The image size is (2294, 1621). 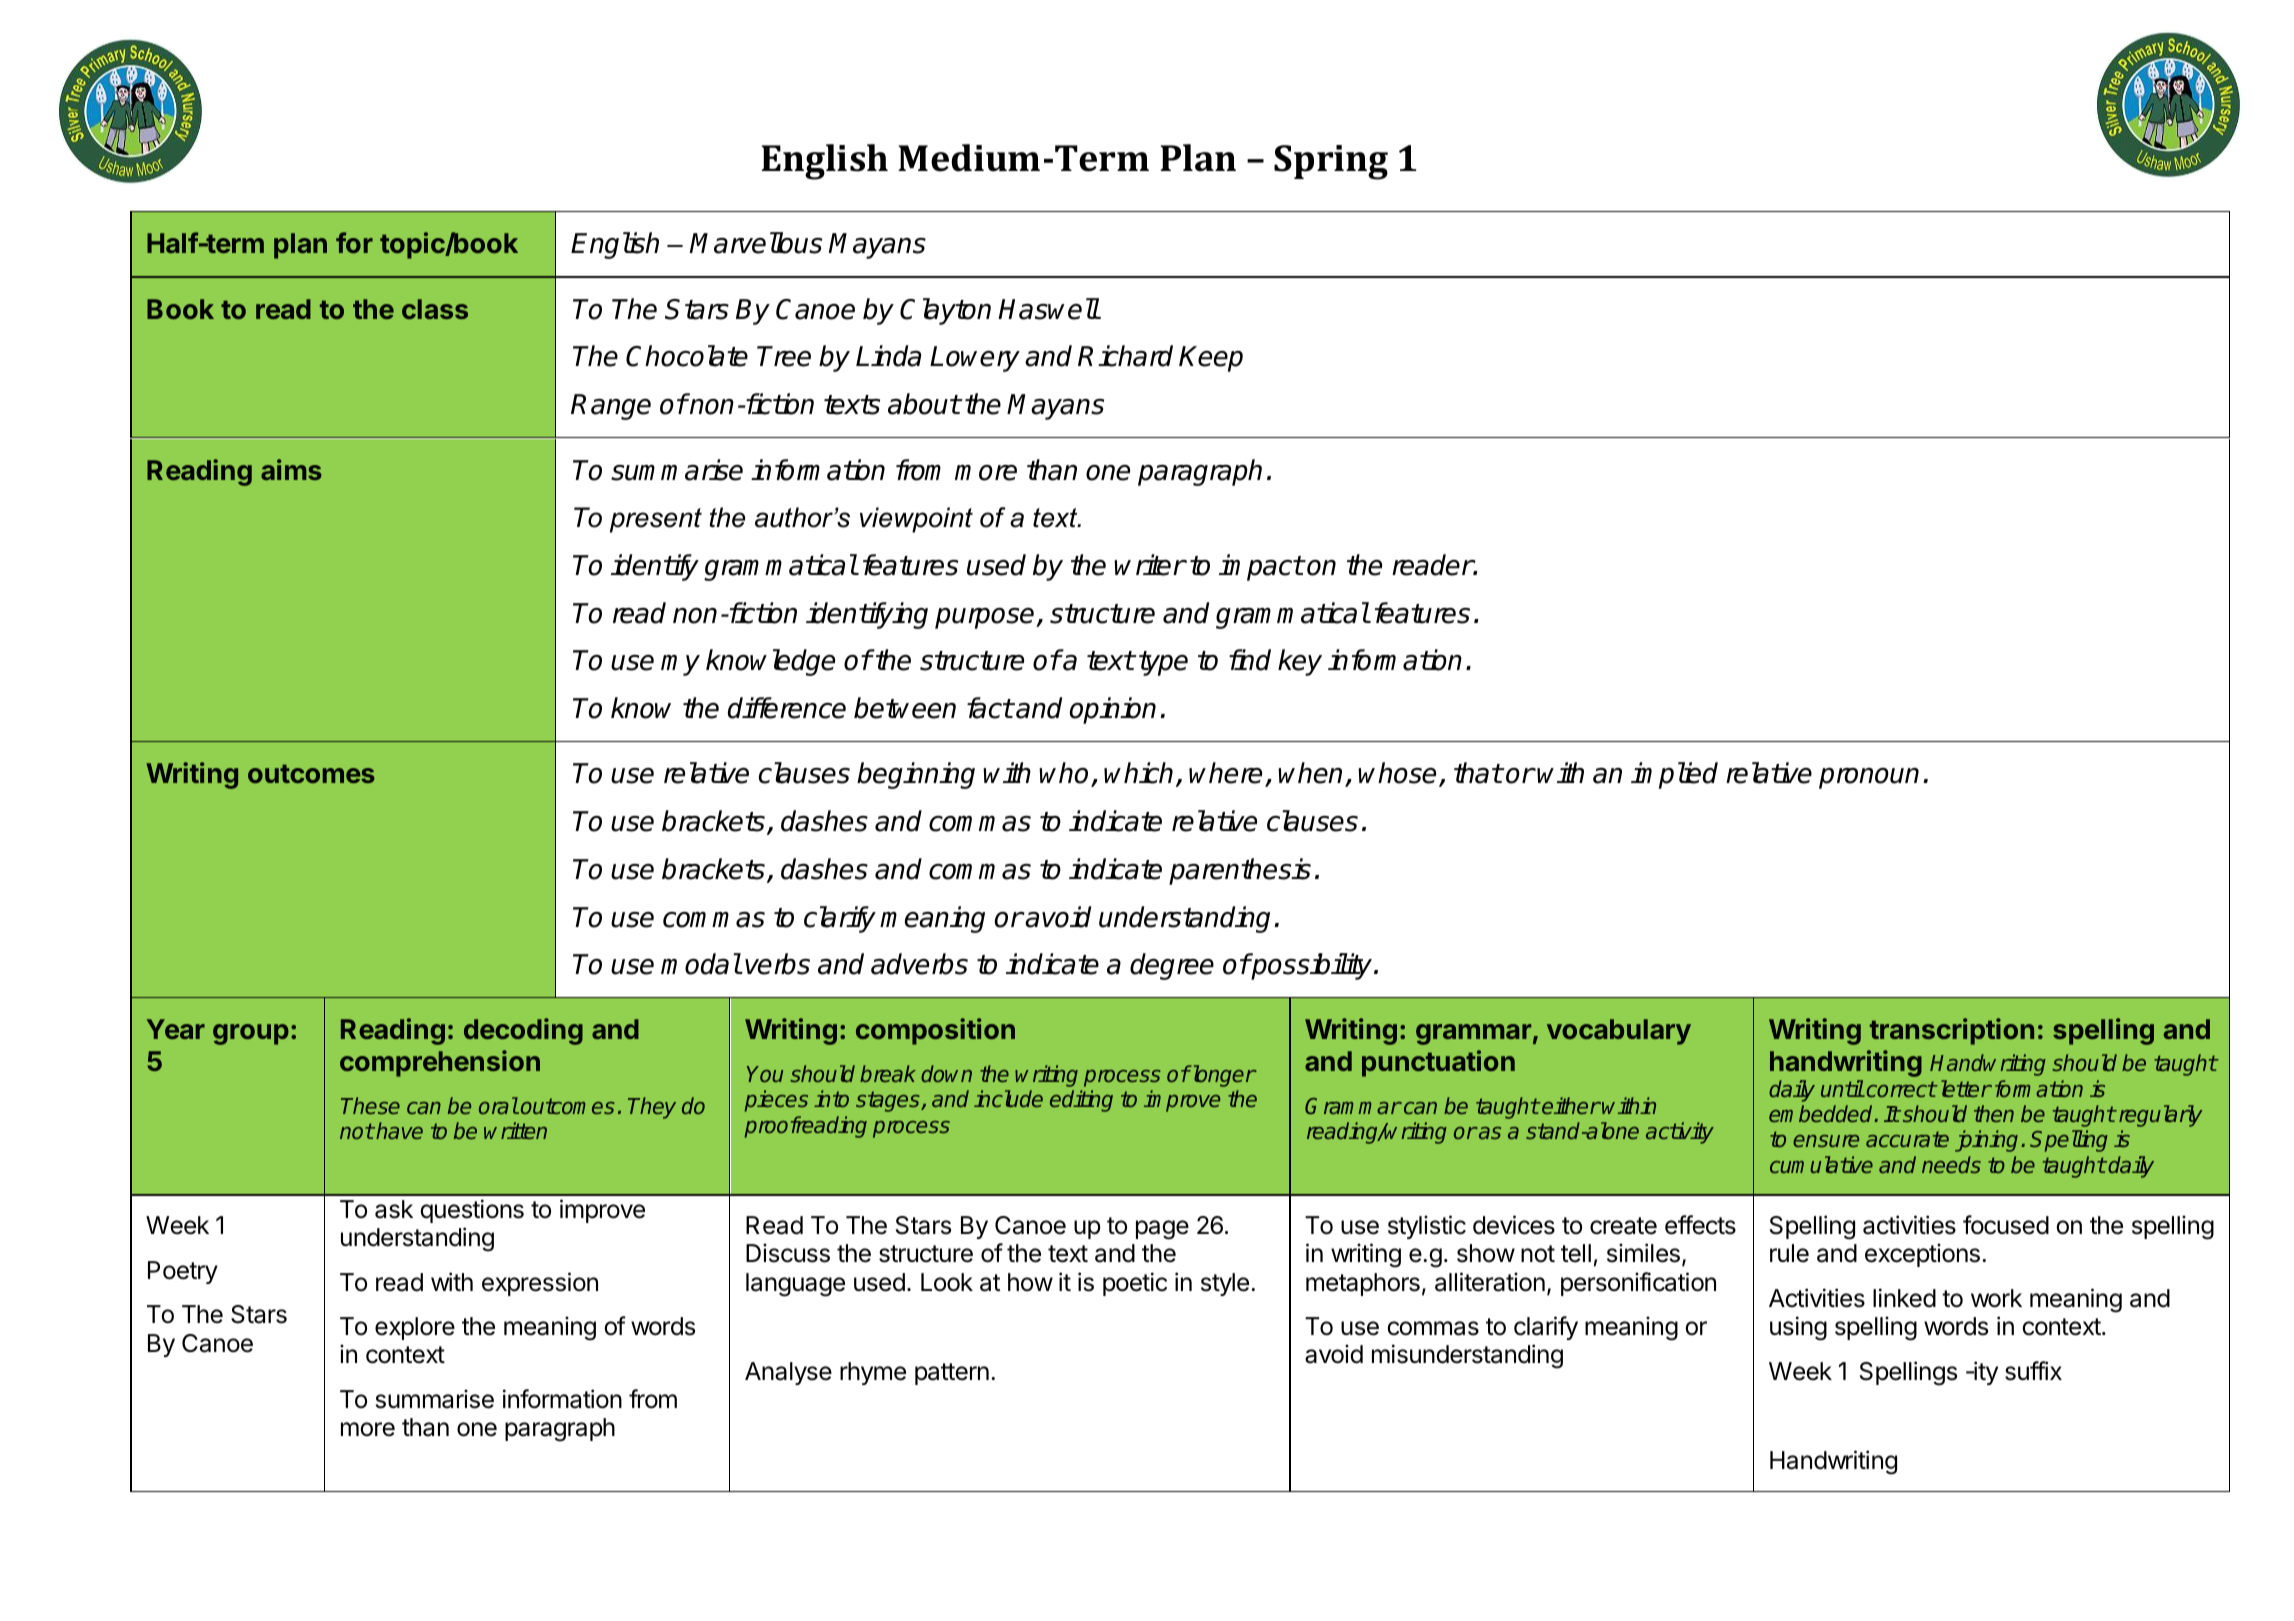 I want to click on using, so click(x=1798, y=1328).
